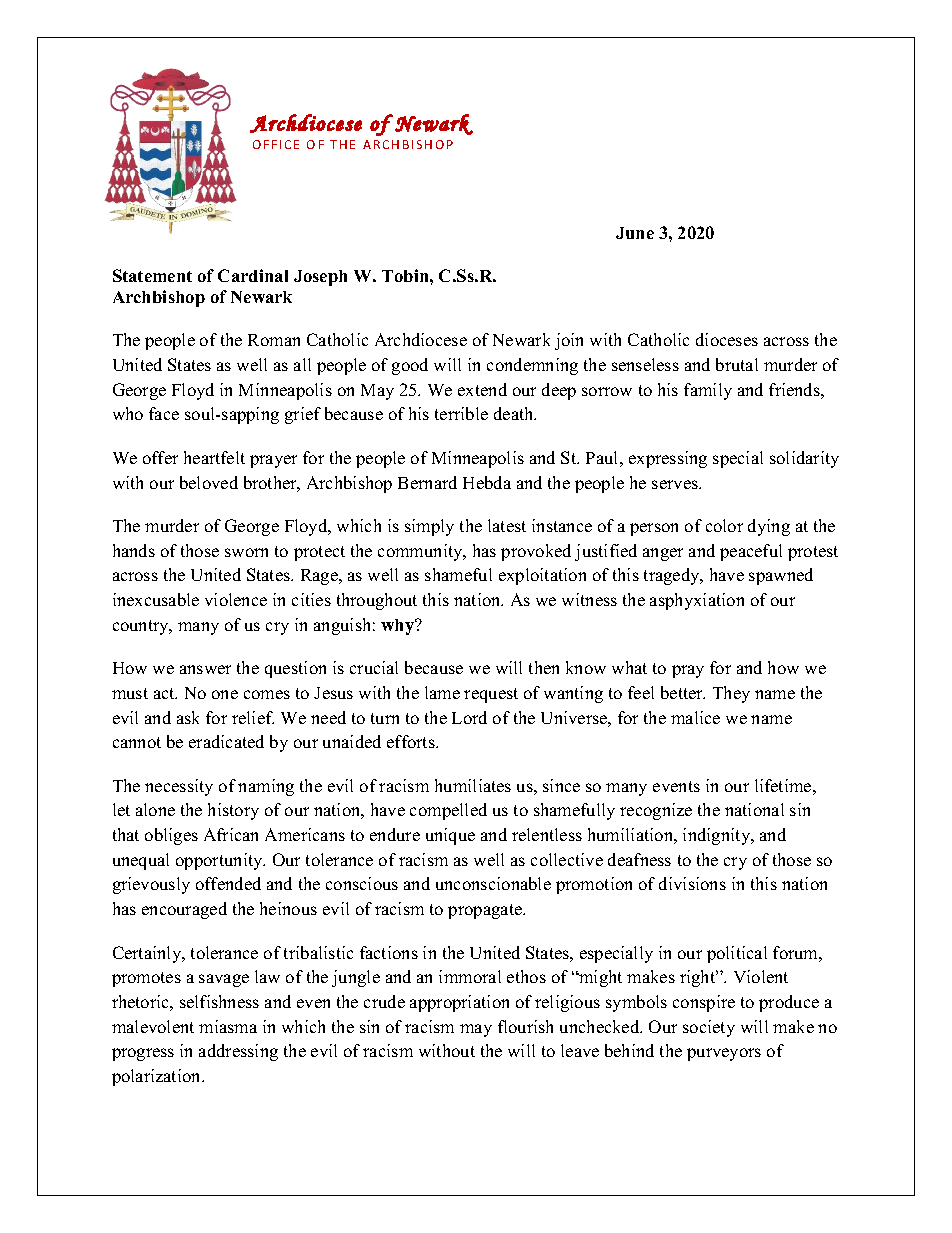 Image resolution: width=952 pixels, height=1233 pixels. Describe the element at coordinates (737, 364) in the screenshot. I see `brutal` at that location.
